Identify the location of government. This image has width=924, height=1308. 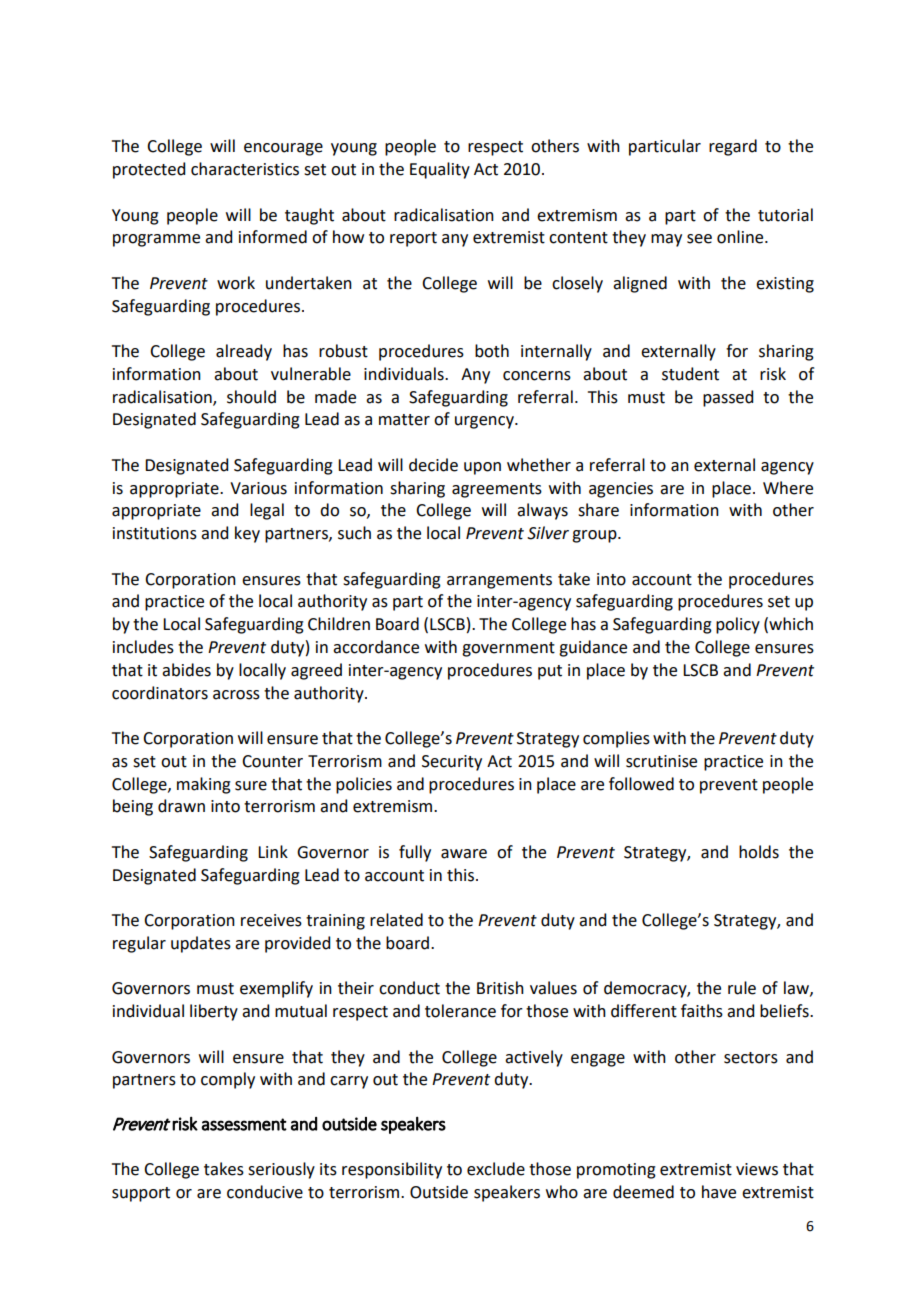
(508, 649).
